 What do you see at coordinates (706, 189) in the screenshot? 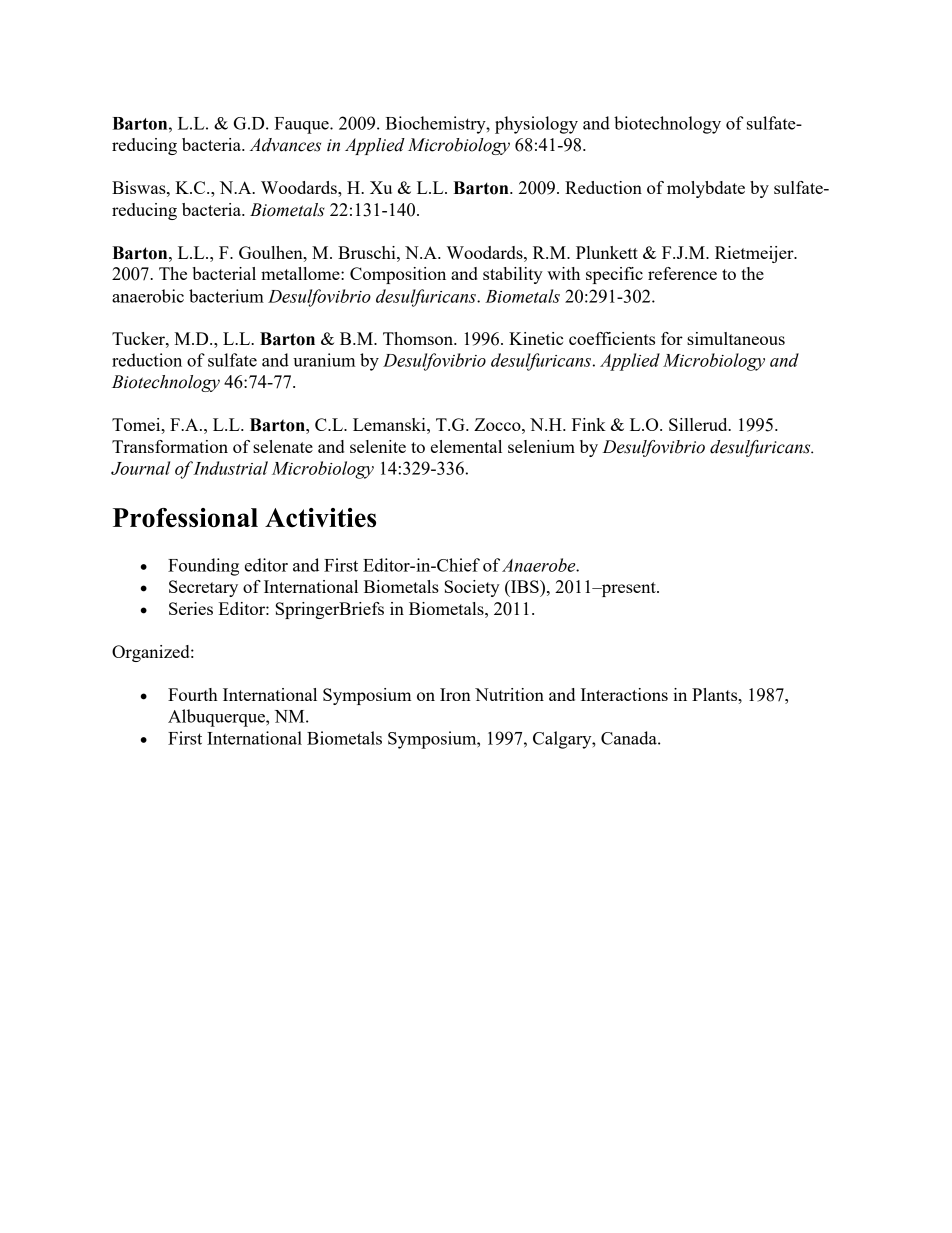
I see `molybdate` at bounding box center [706, 189].
